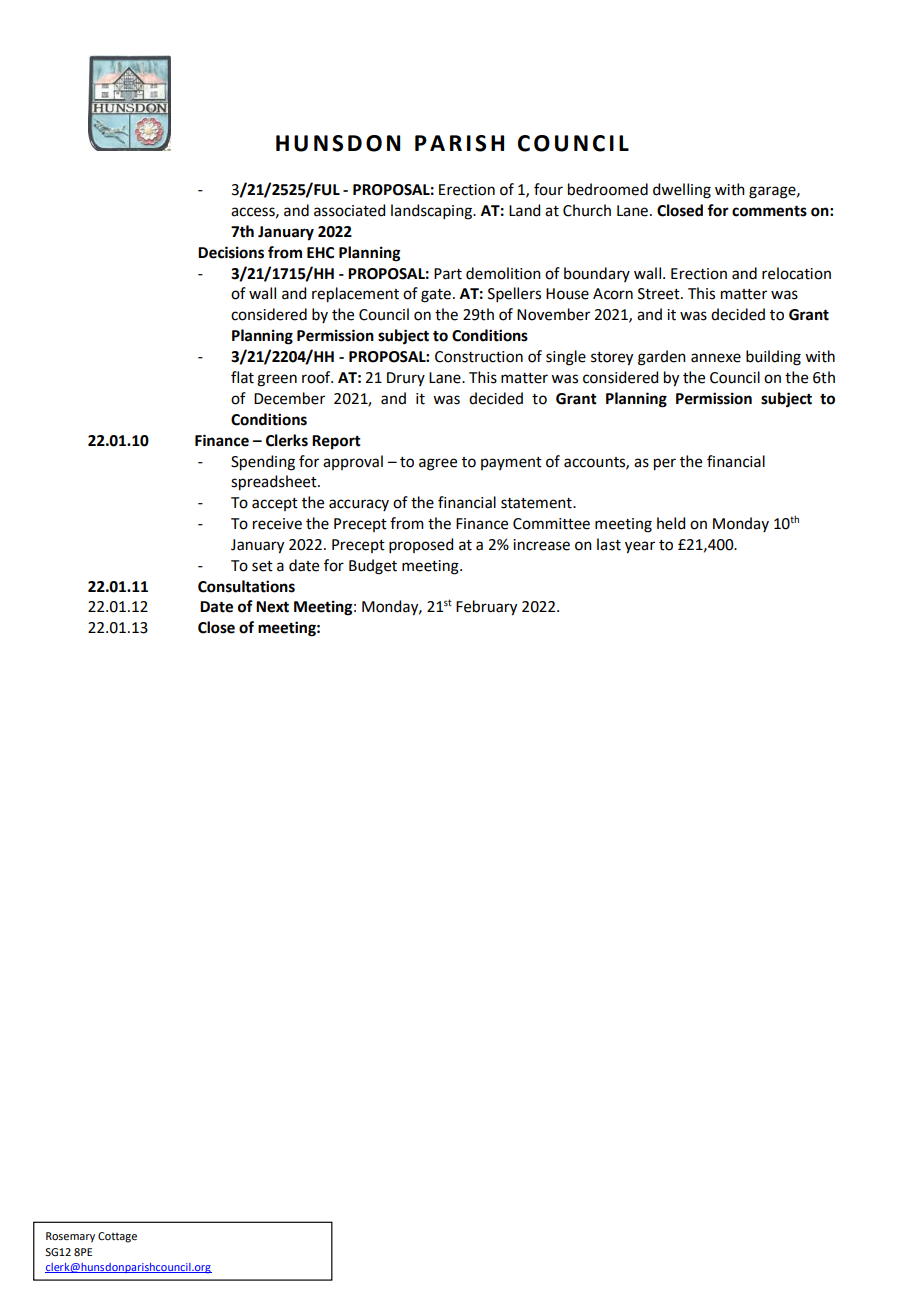  Describe the element at coordinates (70, 1237) in the screenshot. I see `Rosemary` at that location.
